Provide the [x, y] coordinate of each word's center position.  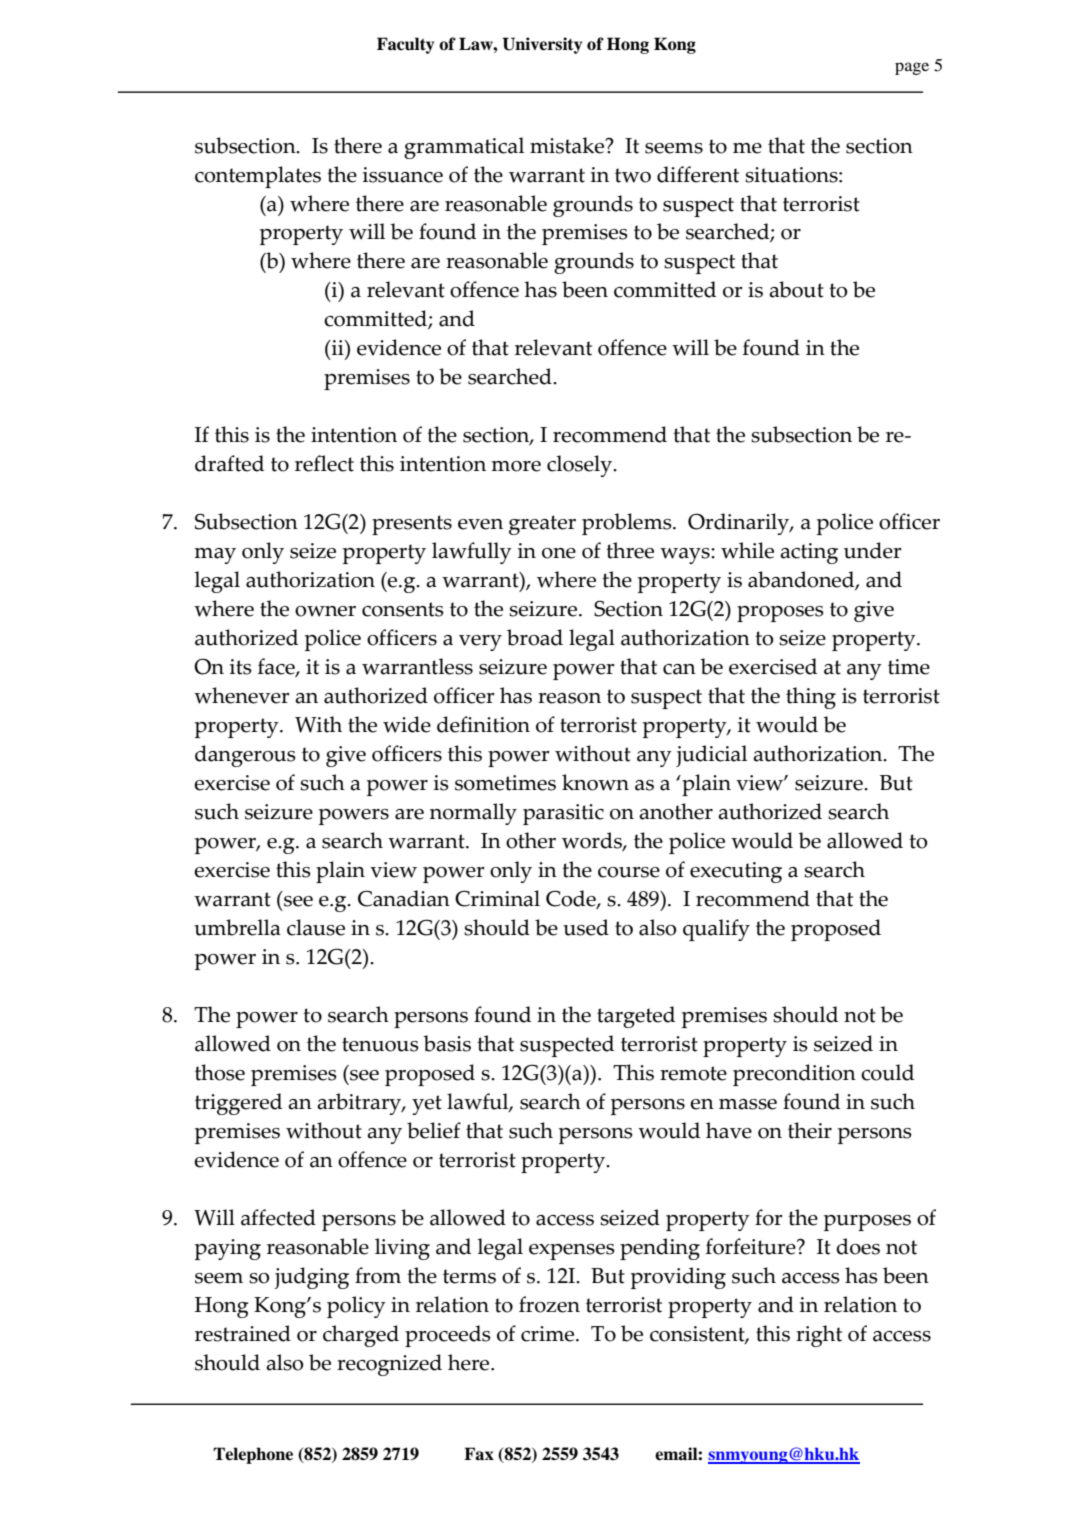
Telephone [253, 1455]
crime [549, 1334]
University [542, 45]
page [912, 68]
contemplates [258, 177]
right [819, 1336]
